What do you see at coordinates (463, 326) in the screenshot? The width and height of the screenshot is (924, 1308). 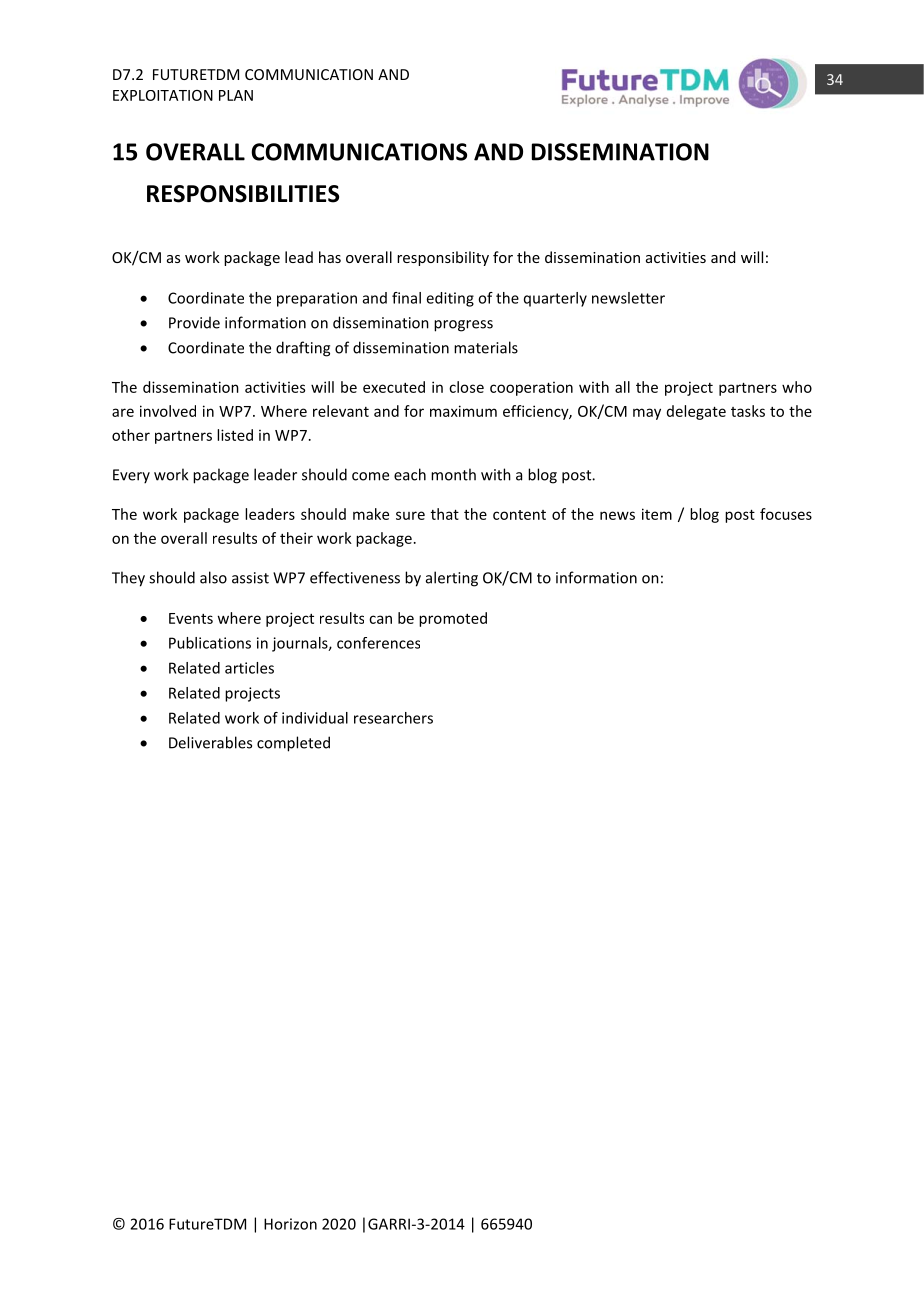 I see `progress` at bounding box center [463, 326].
